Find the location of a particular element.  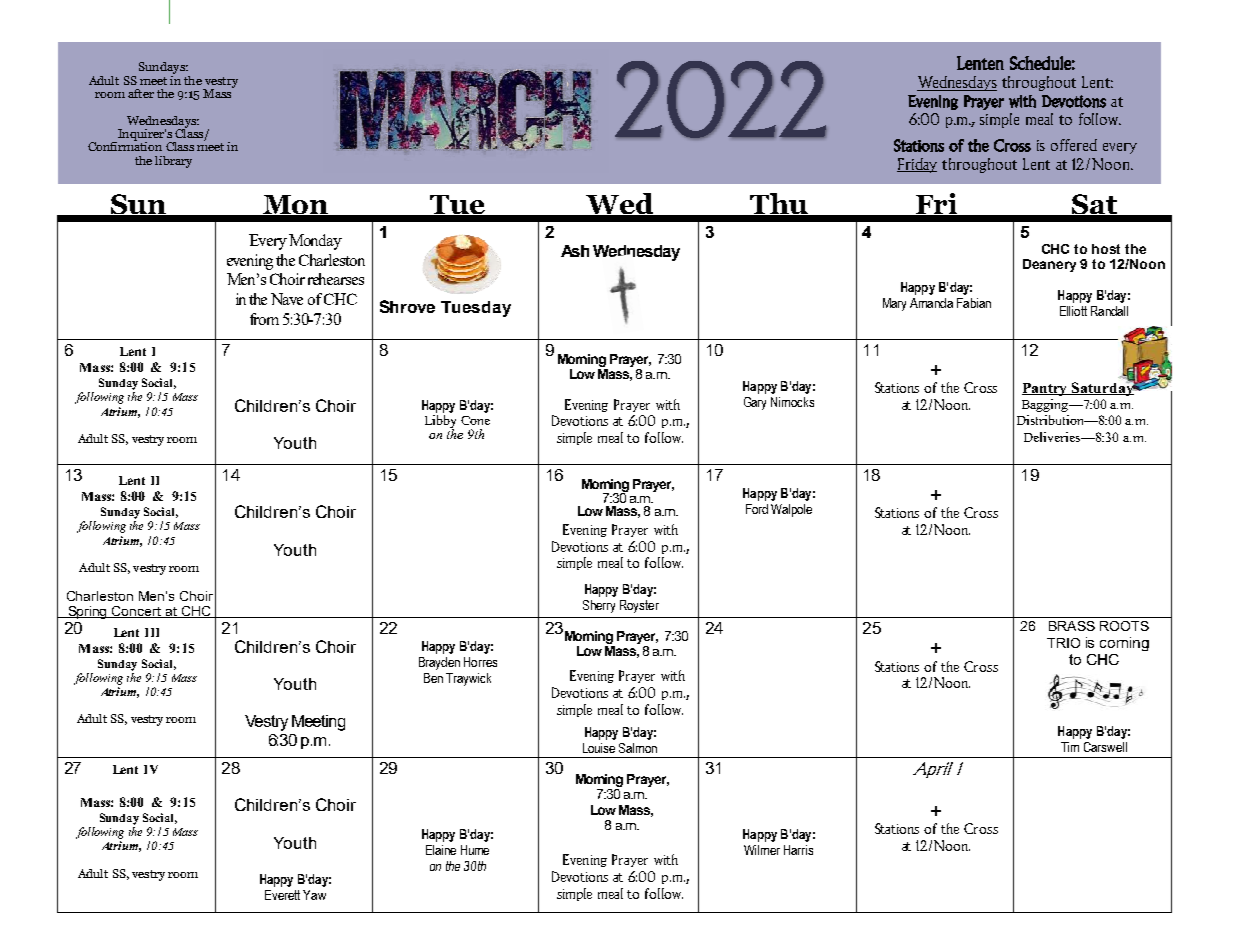

Friday is located at coordinates (917, 165).
